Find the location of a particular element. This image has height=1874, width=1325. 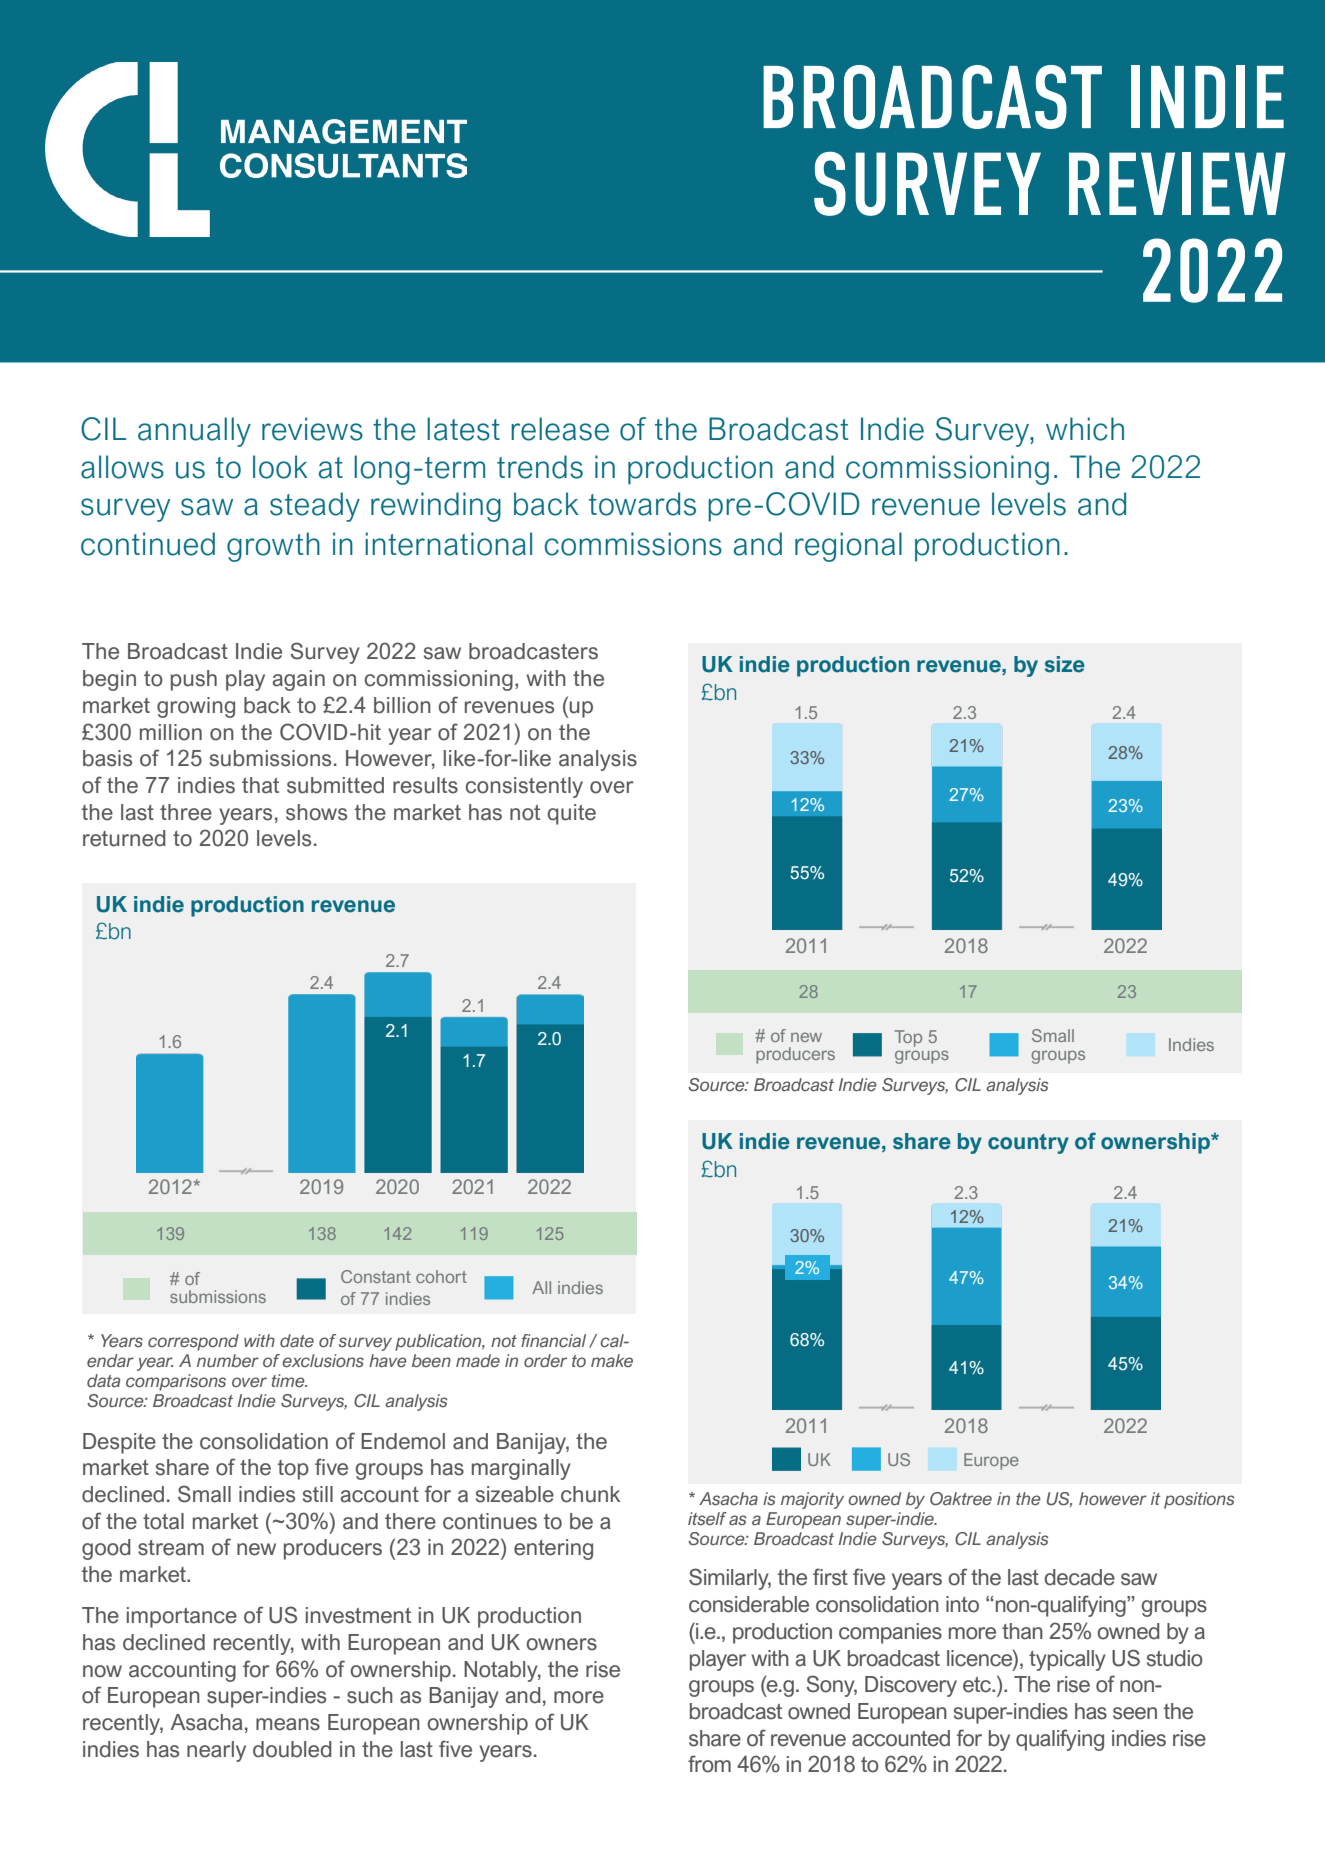

three is located at coordinates (186, 812).
